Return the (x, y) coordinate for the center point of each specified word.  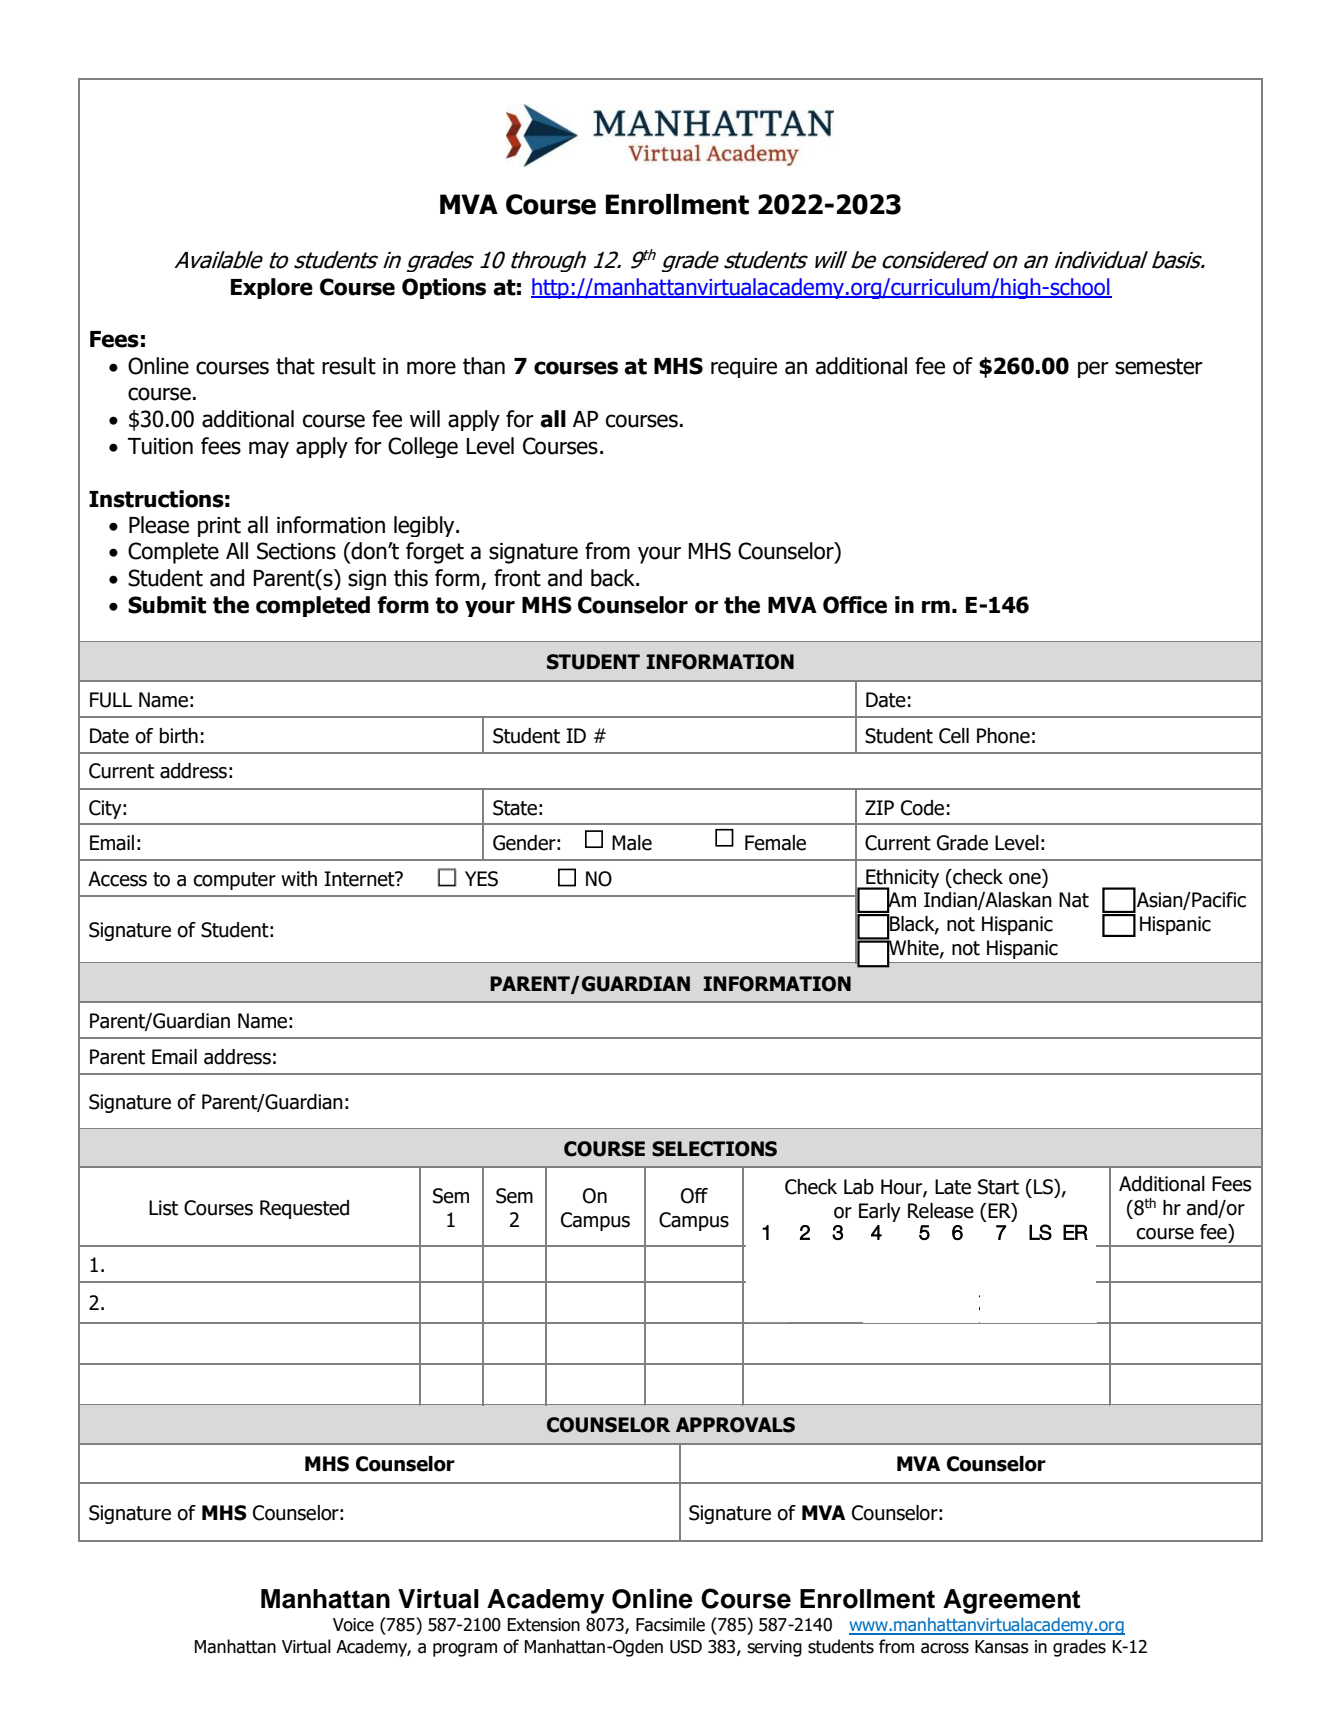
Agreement (1011, 1601)
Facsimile (670, 1624)
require (744, 368)
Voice (353, 1625)
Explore (272, 288)
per (1093, 369)
